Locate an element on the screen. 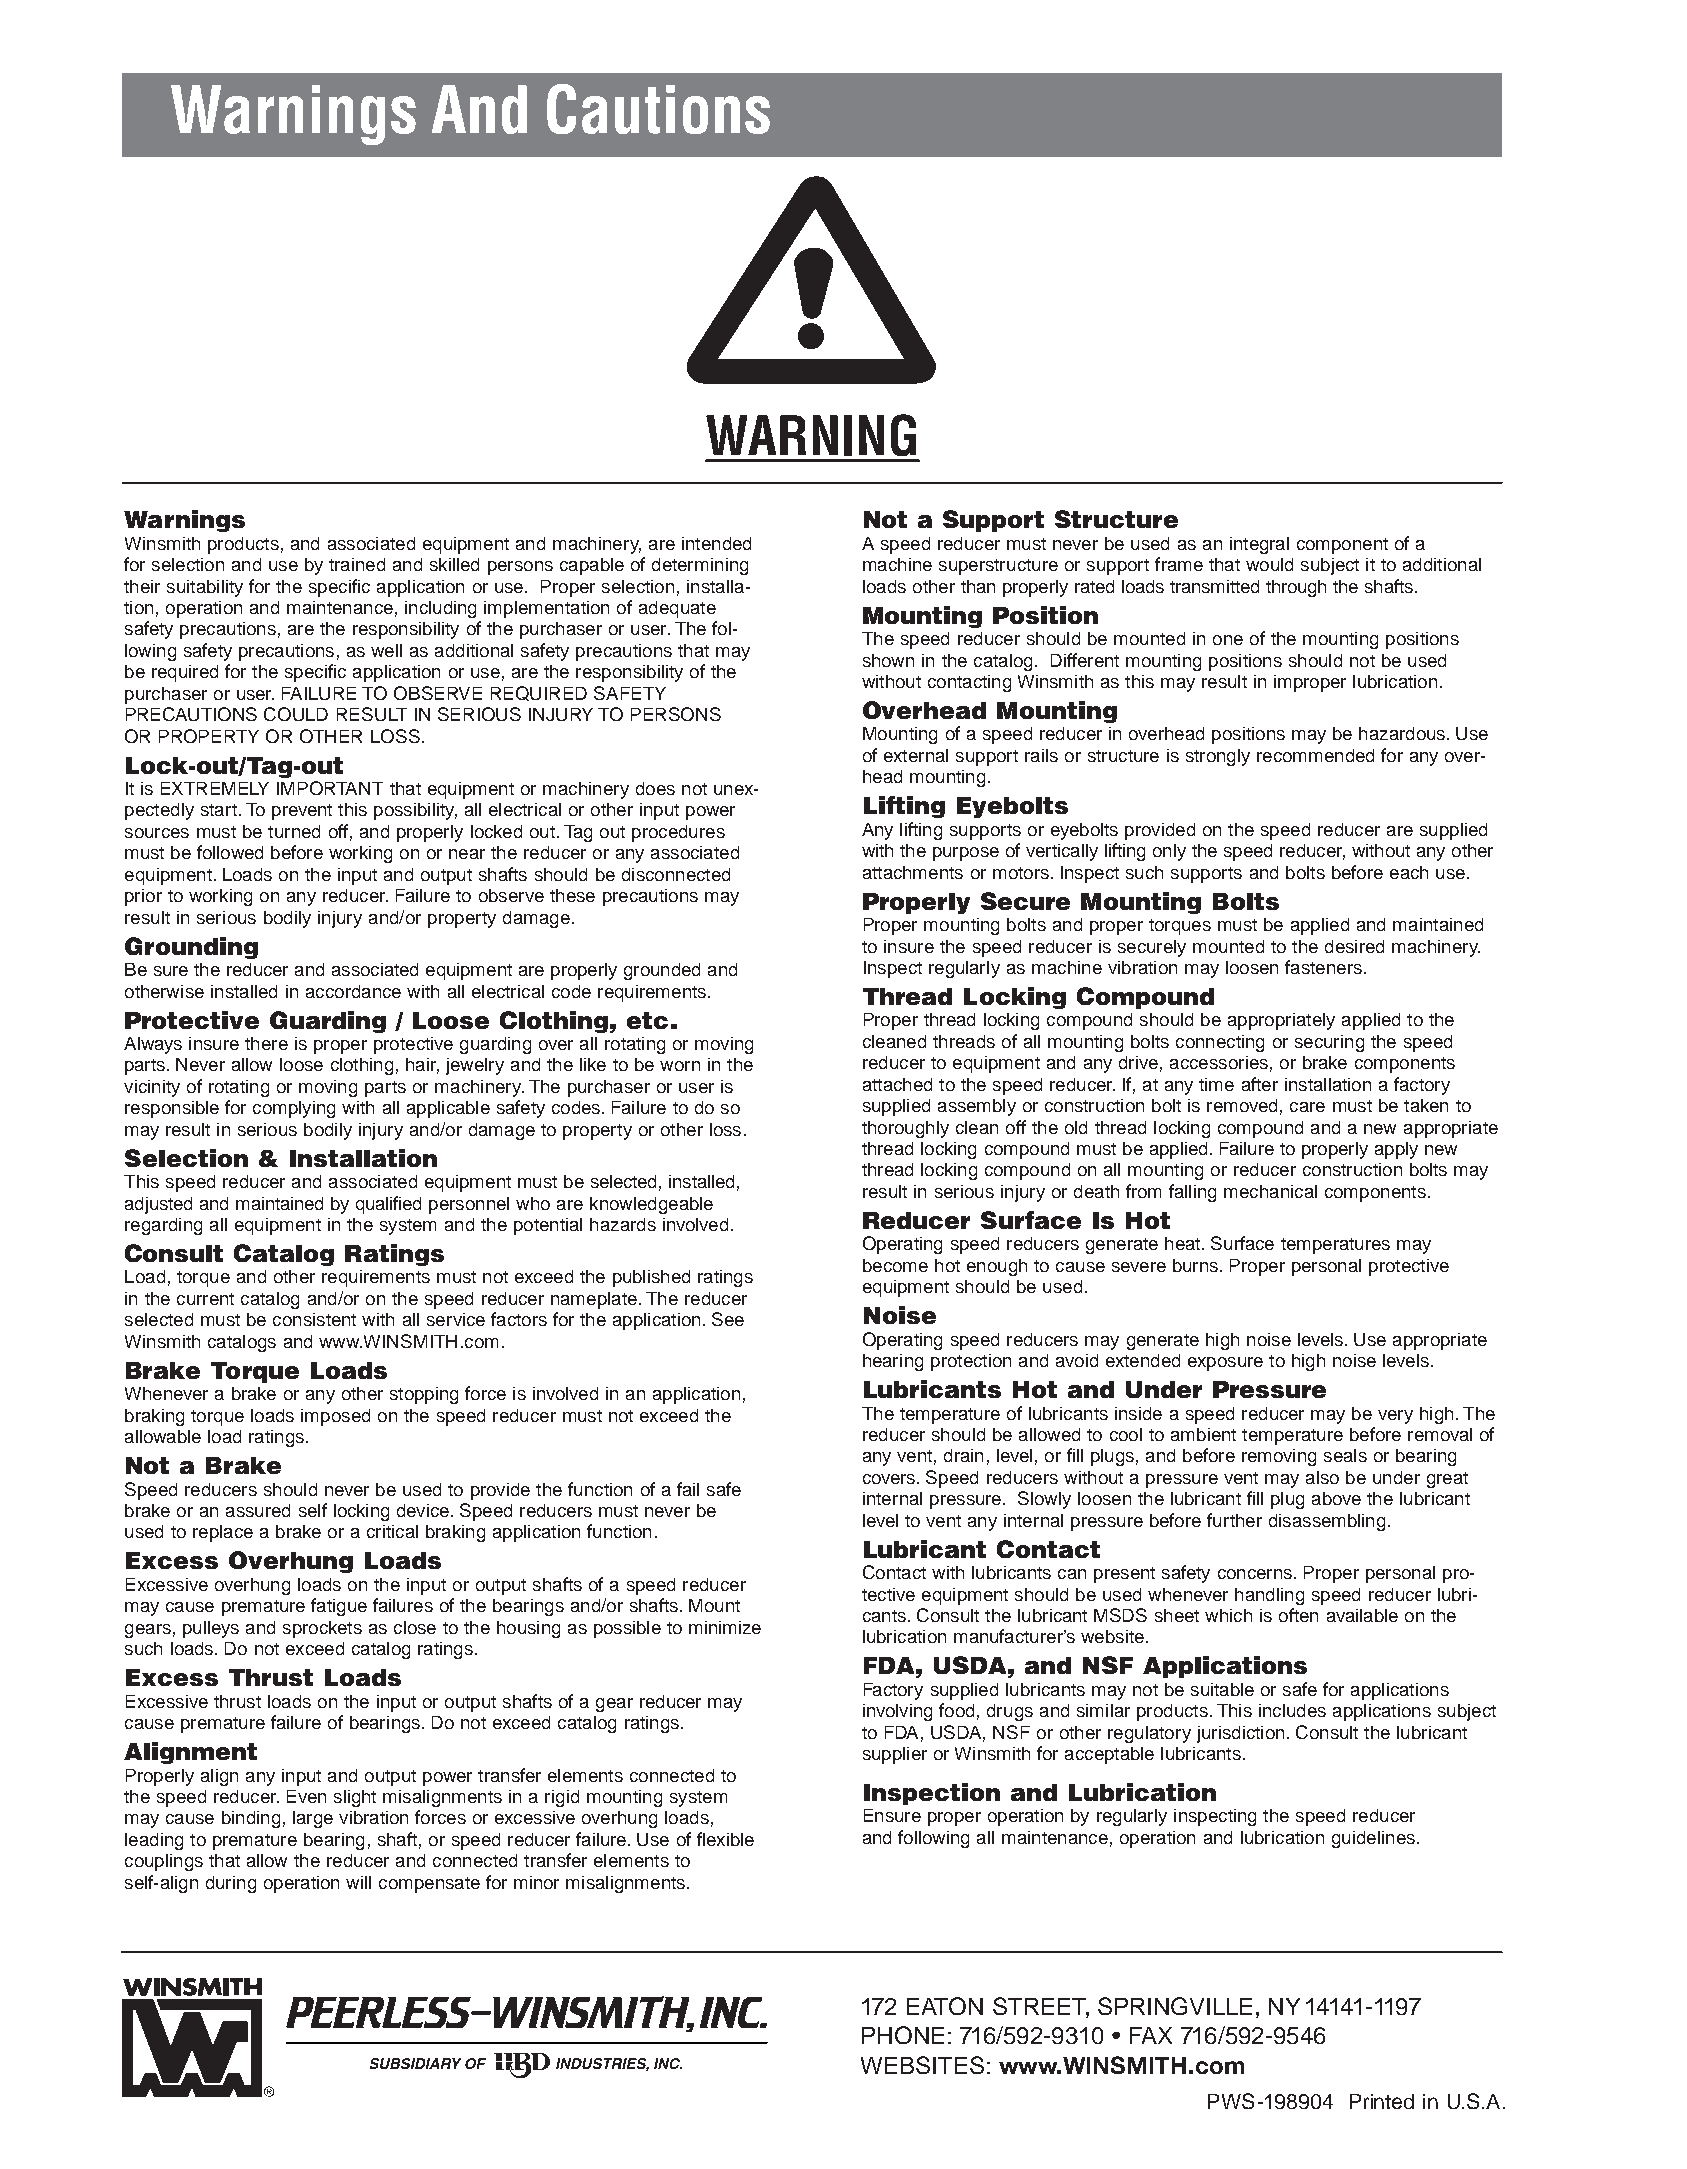 The width and height of the screenshot is (1687, 2169). PHONE is located at coordinates (903, 2035).
